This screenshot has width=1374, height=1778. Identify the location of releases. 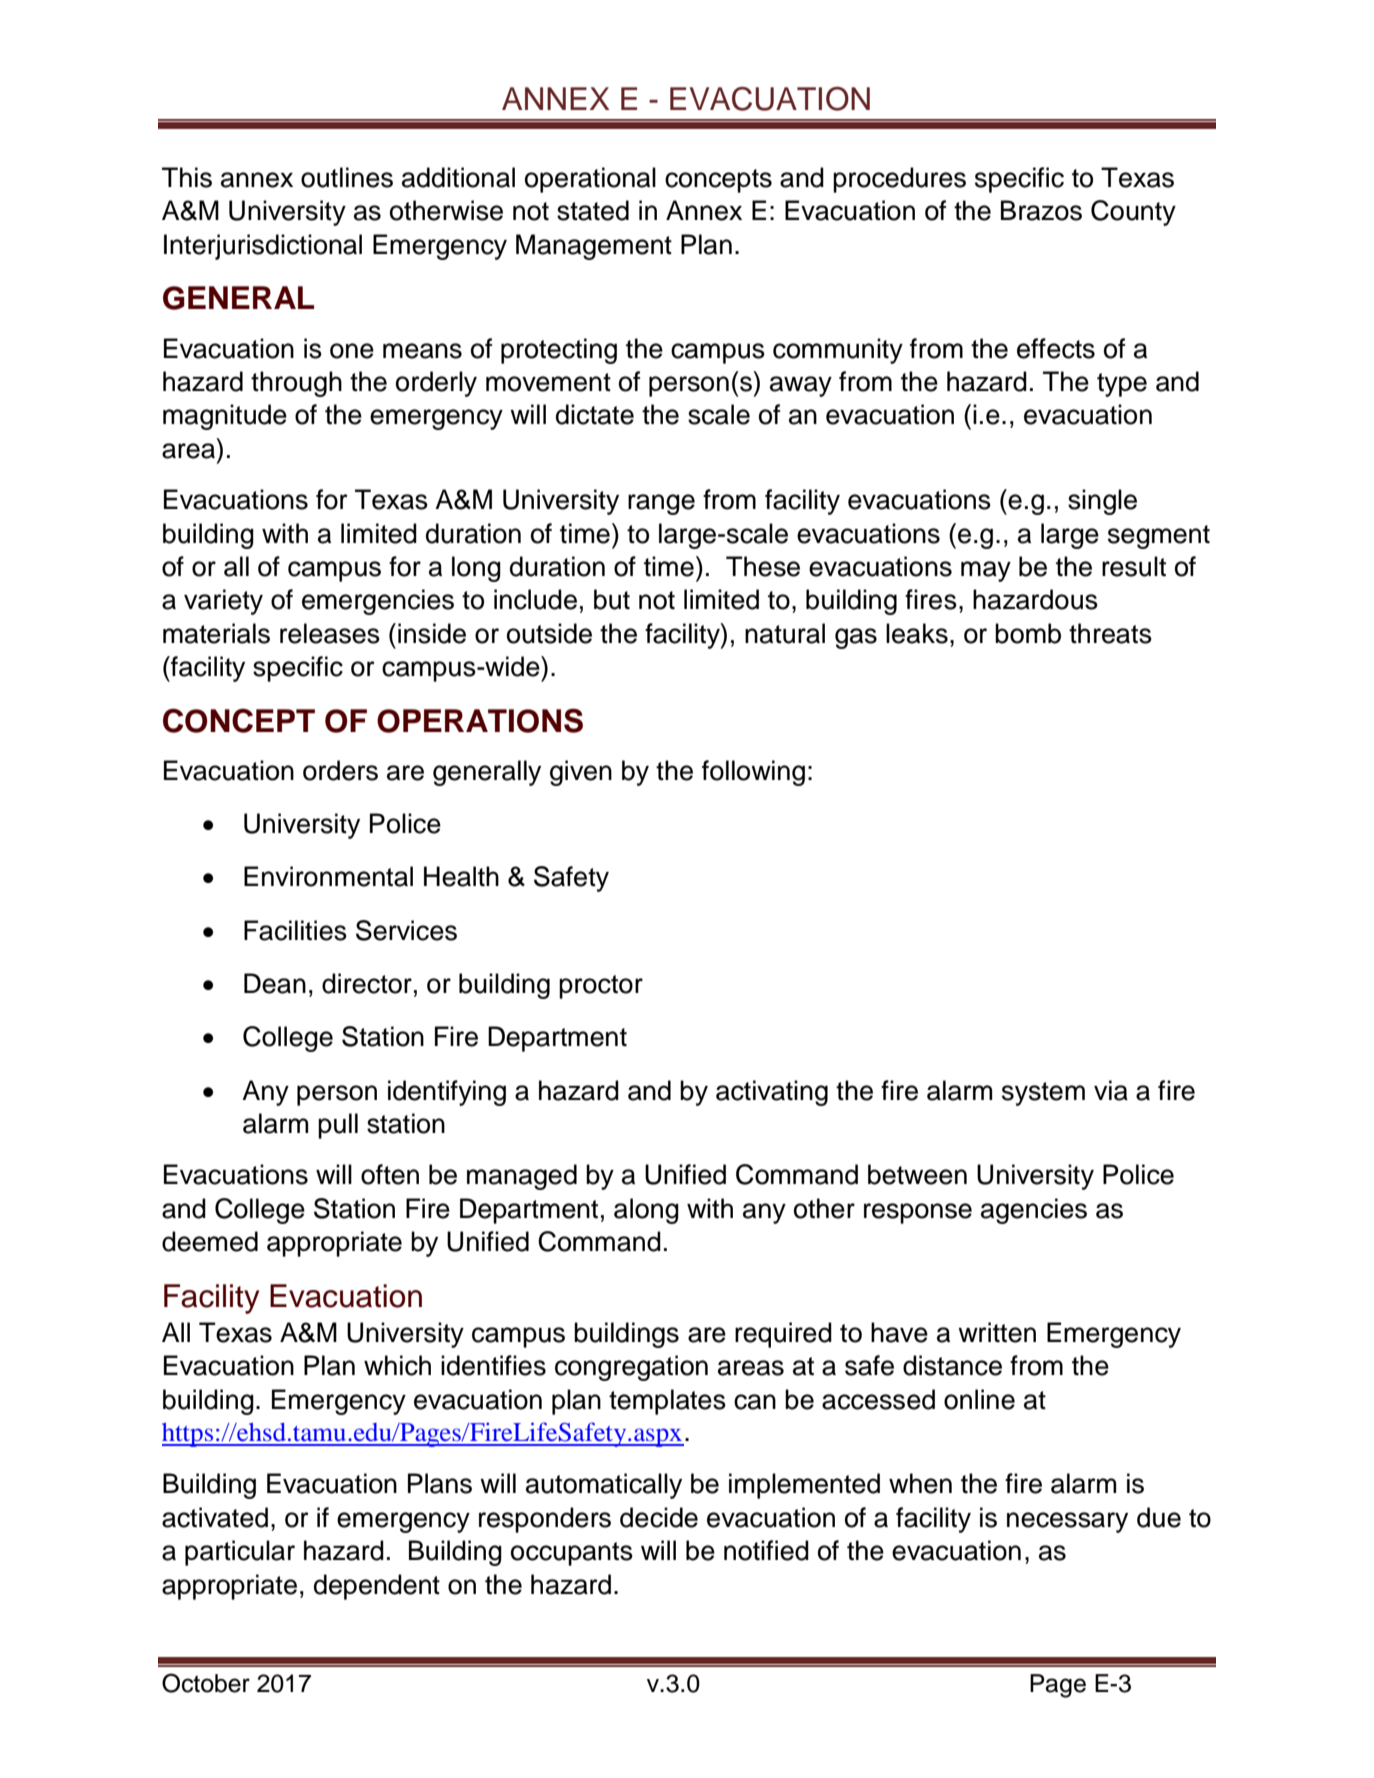
(330, 633).
